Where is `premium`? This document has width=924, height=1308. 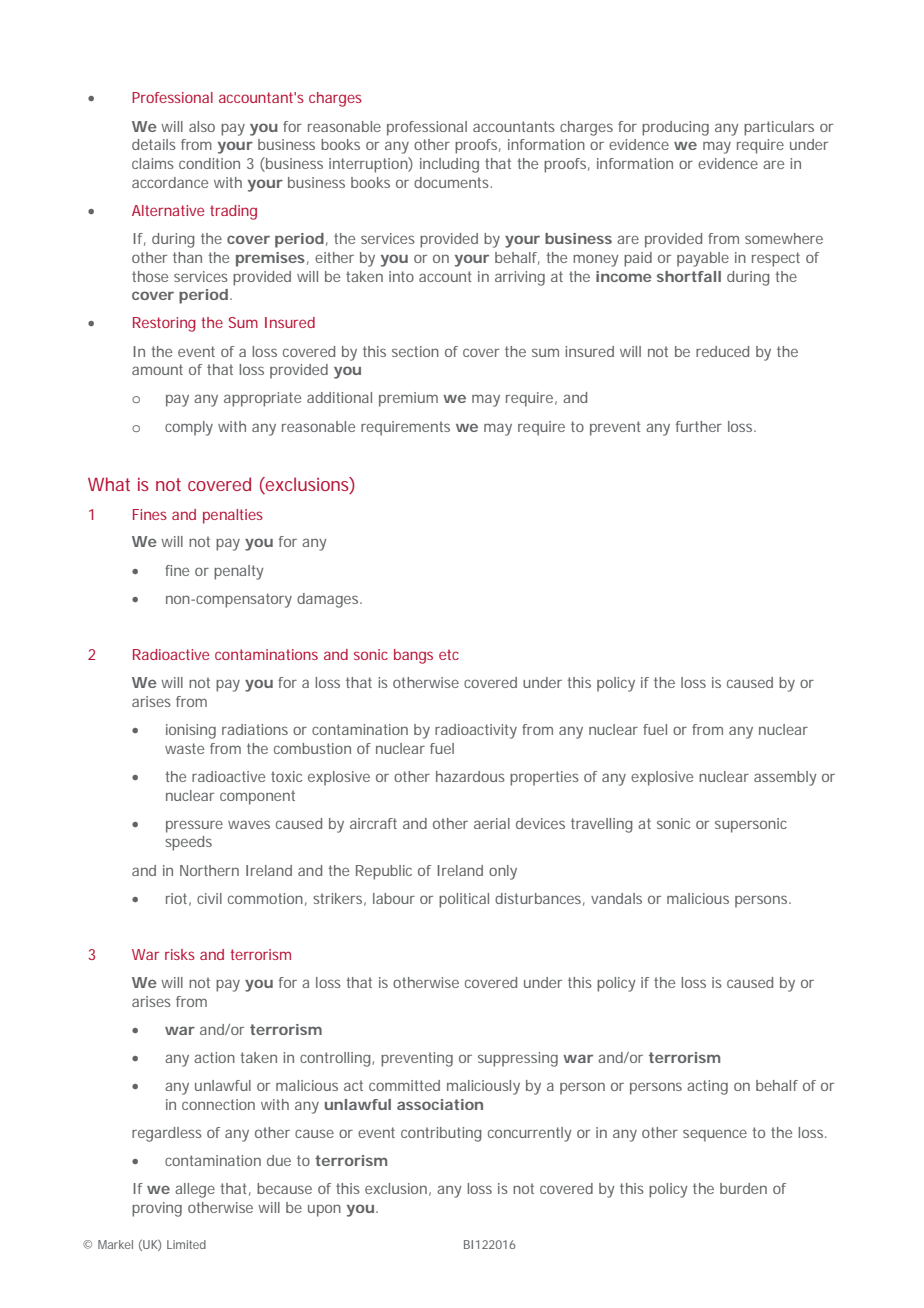 premium is located at coordinates (408, 399).
